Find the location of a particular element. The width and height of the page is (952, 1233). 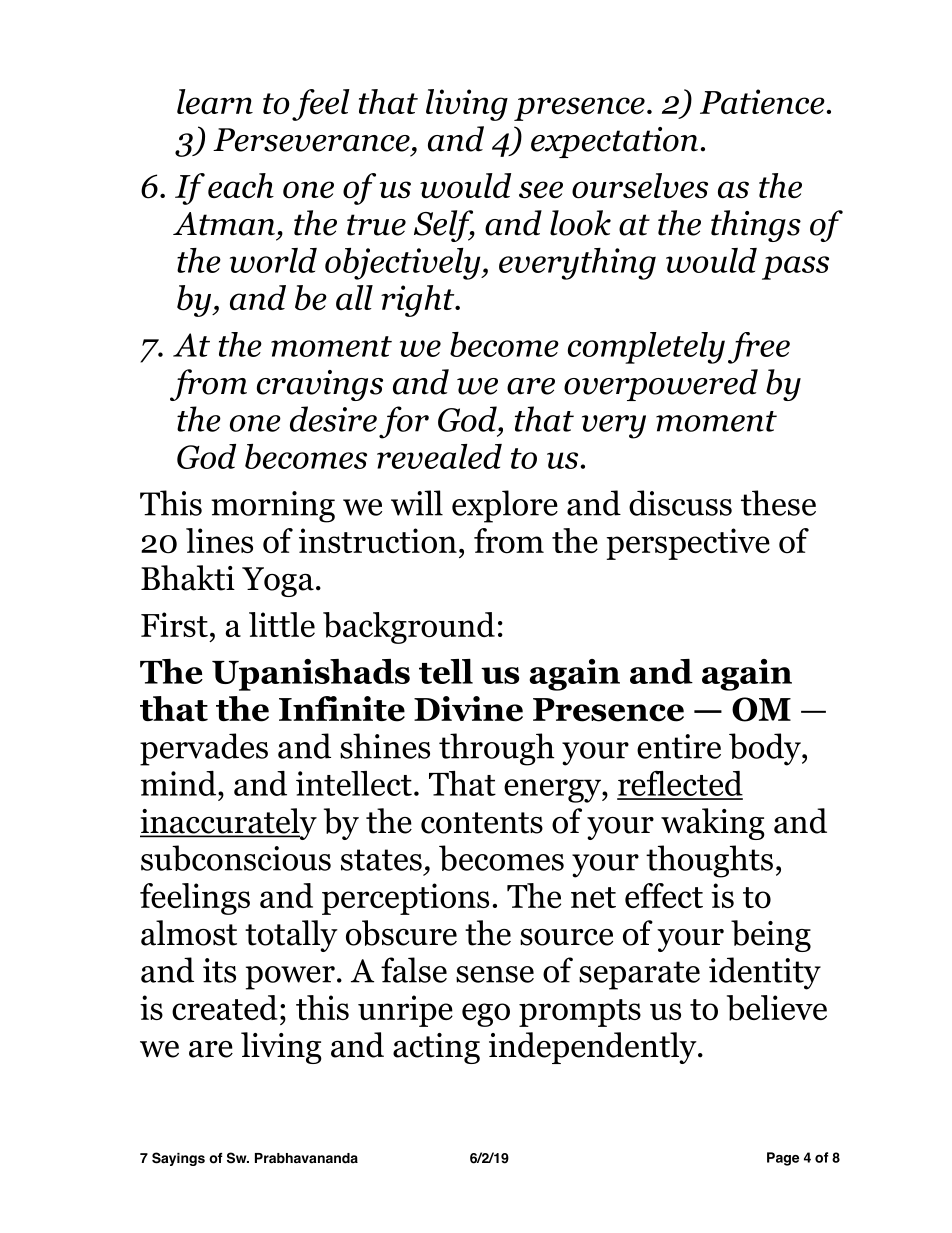

Sayings is located at coordinates (178, 1159).
